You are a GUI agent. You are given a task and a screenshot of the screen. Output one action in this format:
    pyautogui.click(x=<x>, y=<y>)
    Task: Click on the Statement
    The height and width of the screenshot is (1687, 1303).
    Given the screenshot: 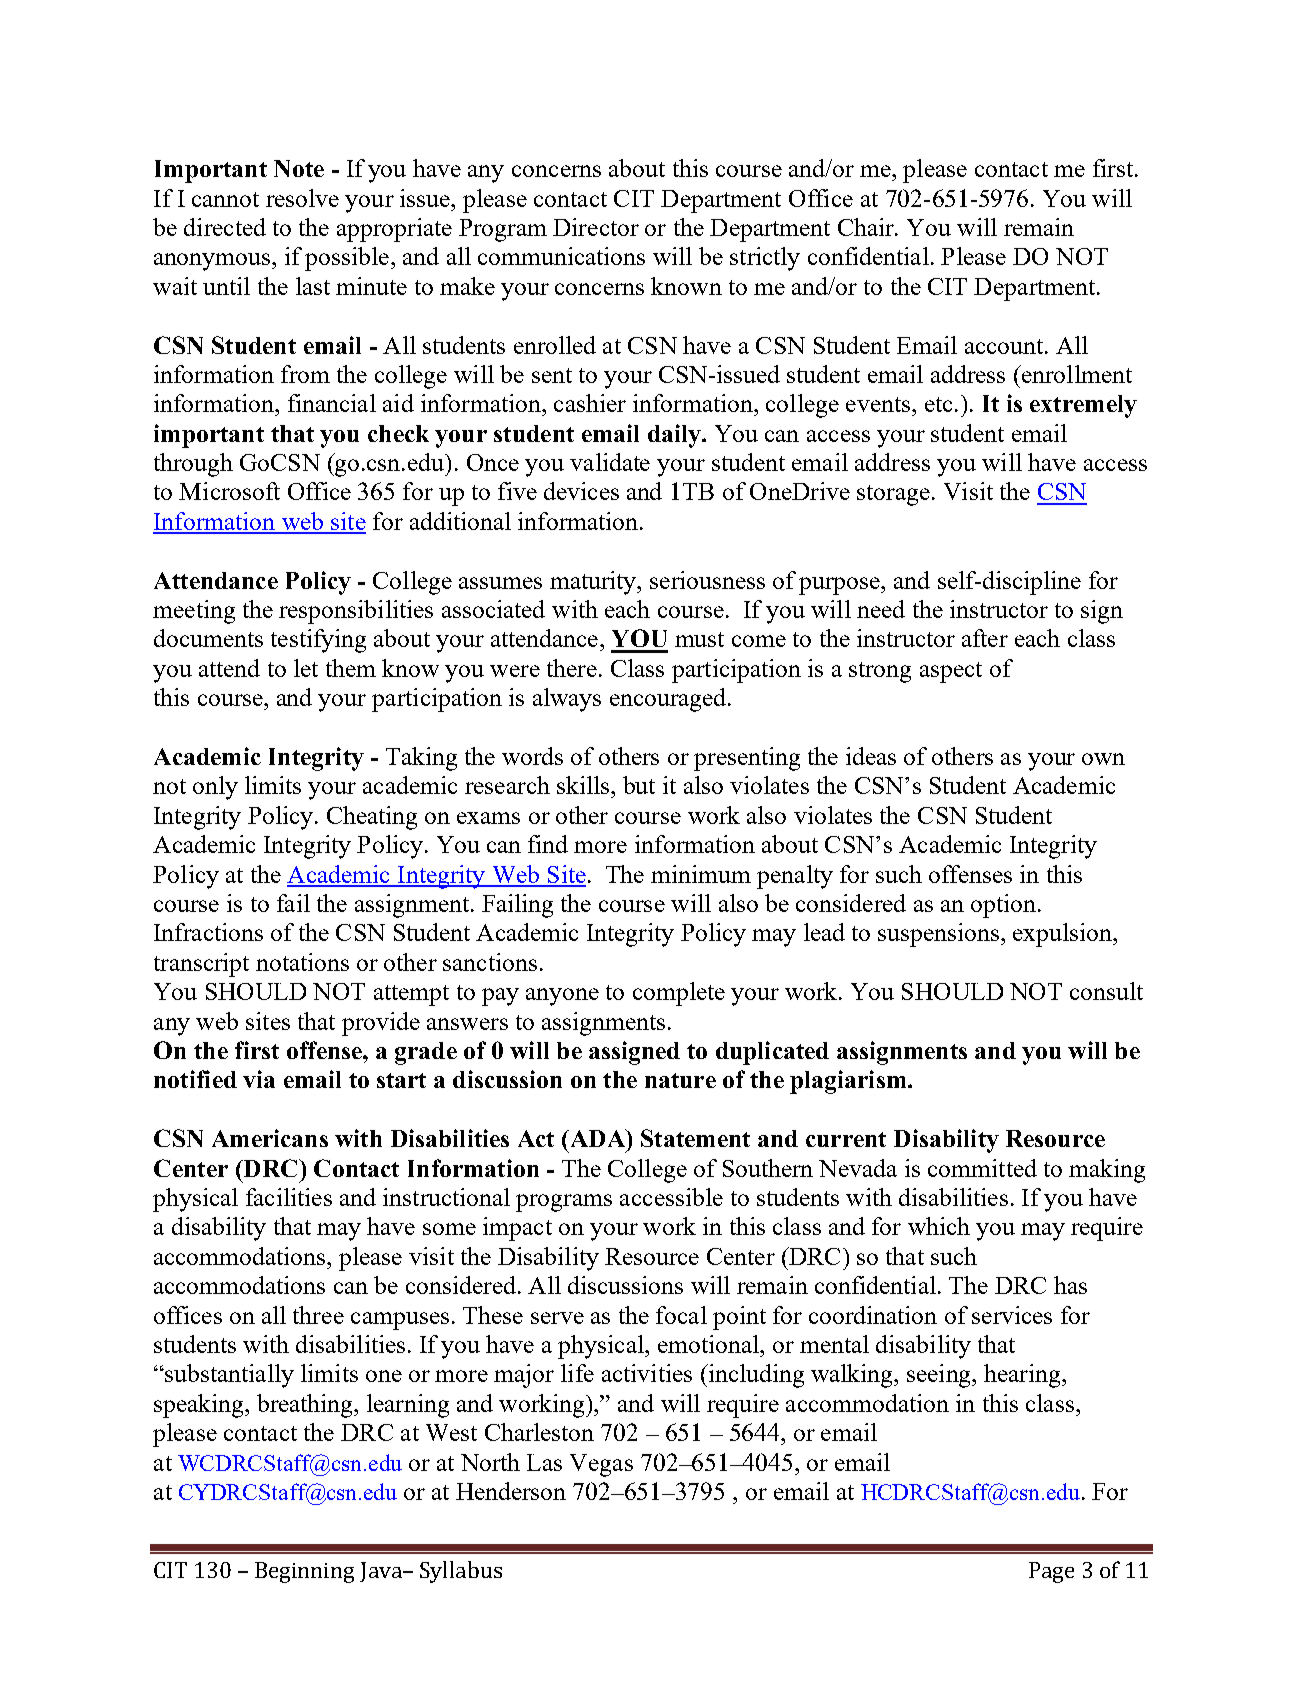 What is the action you would take?
    pyautogui.click(x=695, y=1138)
